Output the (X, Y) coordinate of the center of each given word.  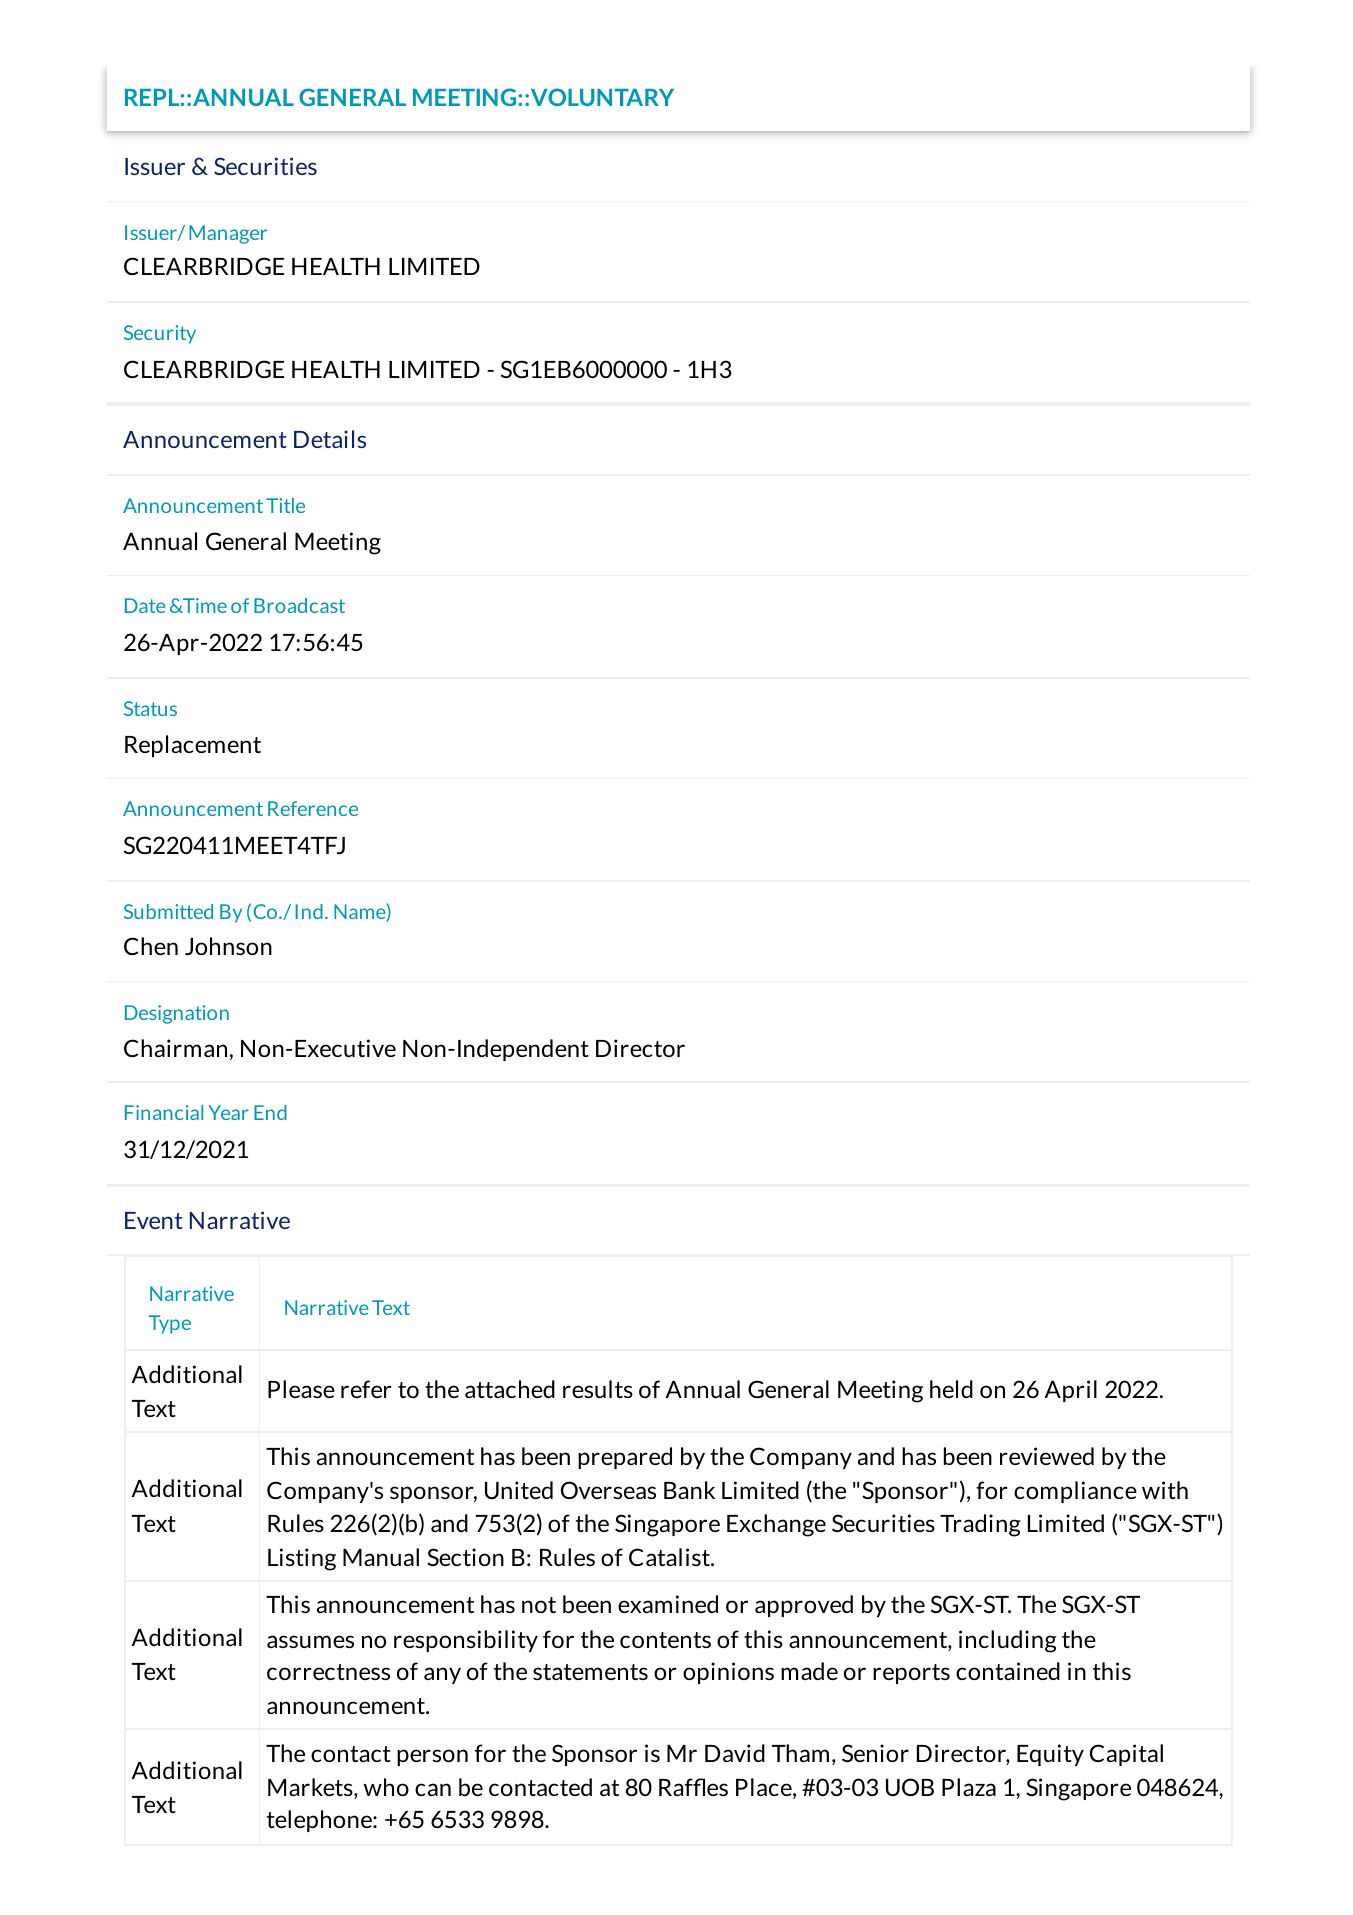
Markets (311, 1788)
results (598, 1389)
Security (160, 334)
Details (330, 439)
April (1071, 1391)
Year (229, 1112)
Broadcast (299, 605)
